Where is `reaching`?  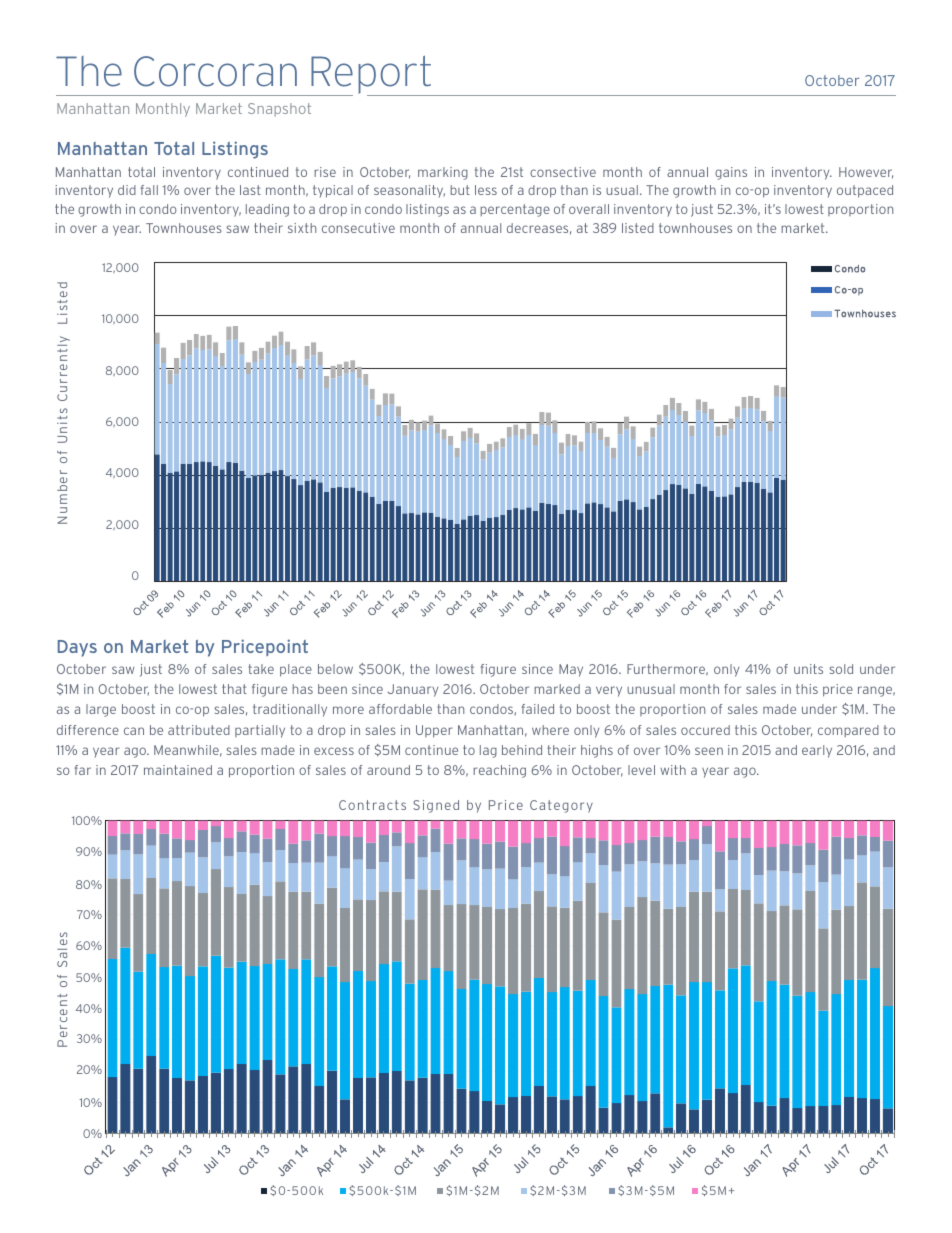
reaching is located at coordinates (499, 771).
